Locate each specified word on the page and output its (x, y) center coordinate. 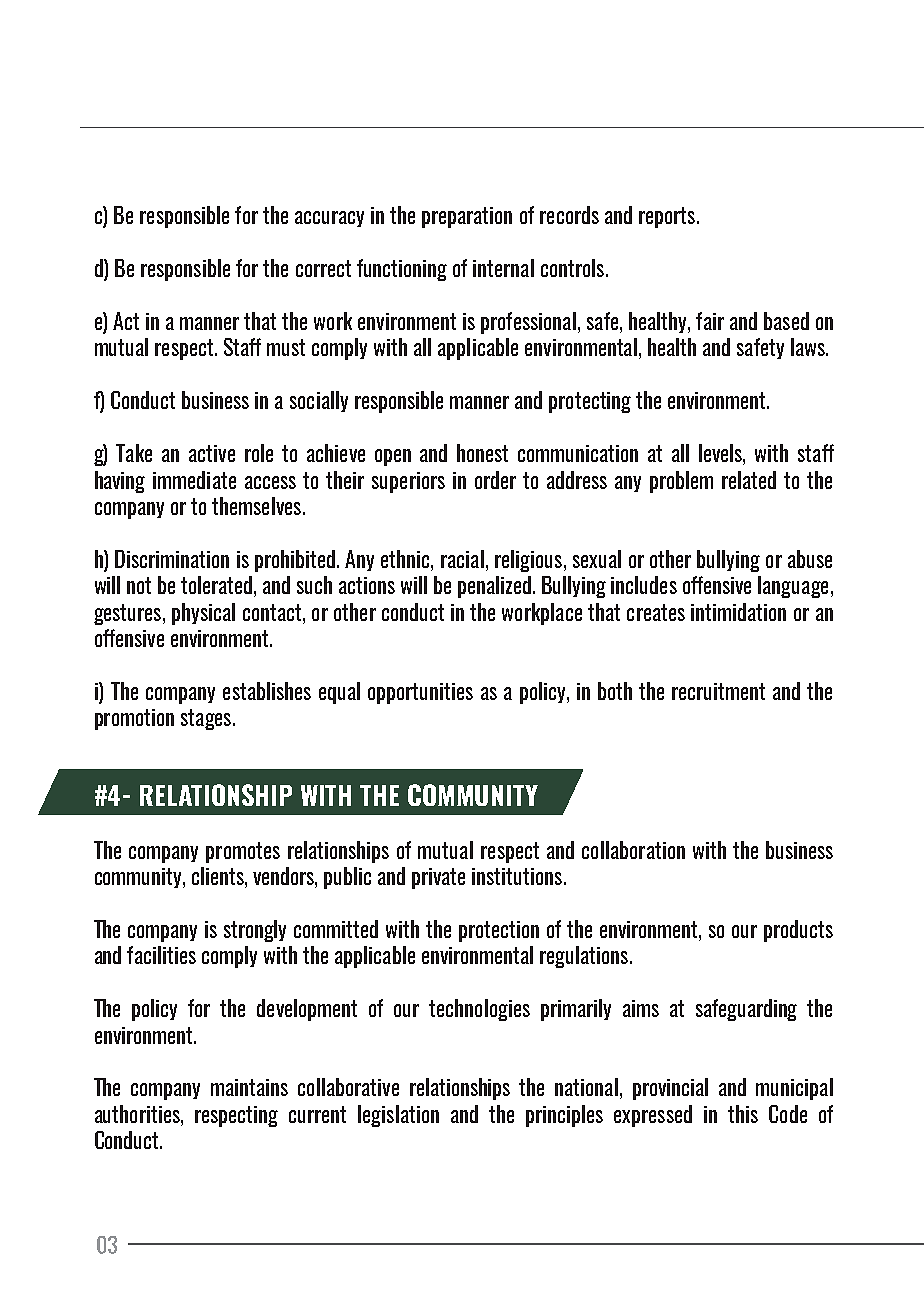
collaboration (633, 850)
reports (667, 217)
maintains (249, 1087)
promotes (243, 852)
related (749, 480)
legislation (398, 1116)
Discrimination (172, 559)
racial (462, 559)
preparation (467, 217)
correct (323, 268)
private (438, 878)
